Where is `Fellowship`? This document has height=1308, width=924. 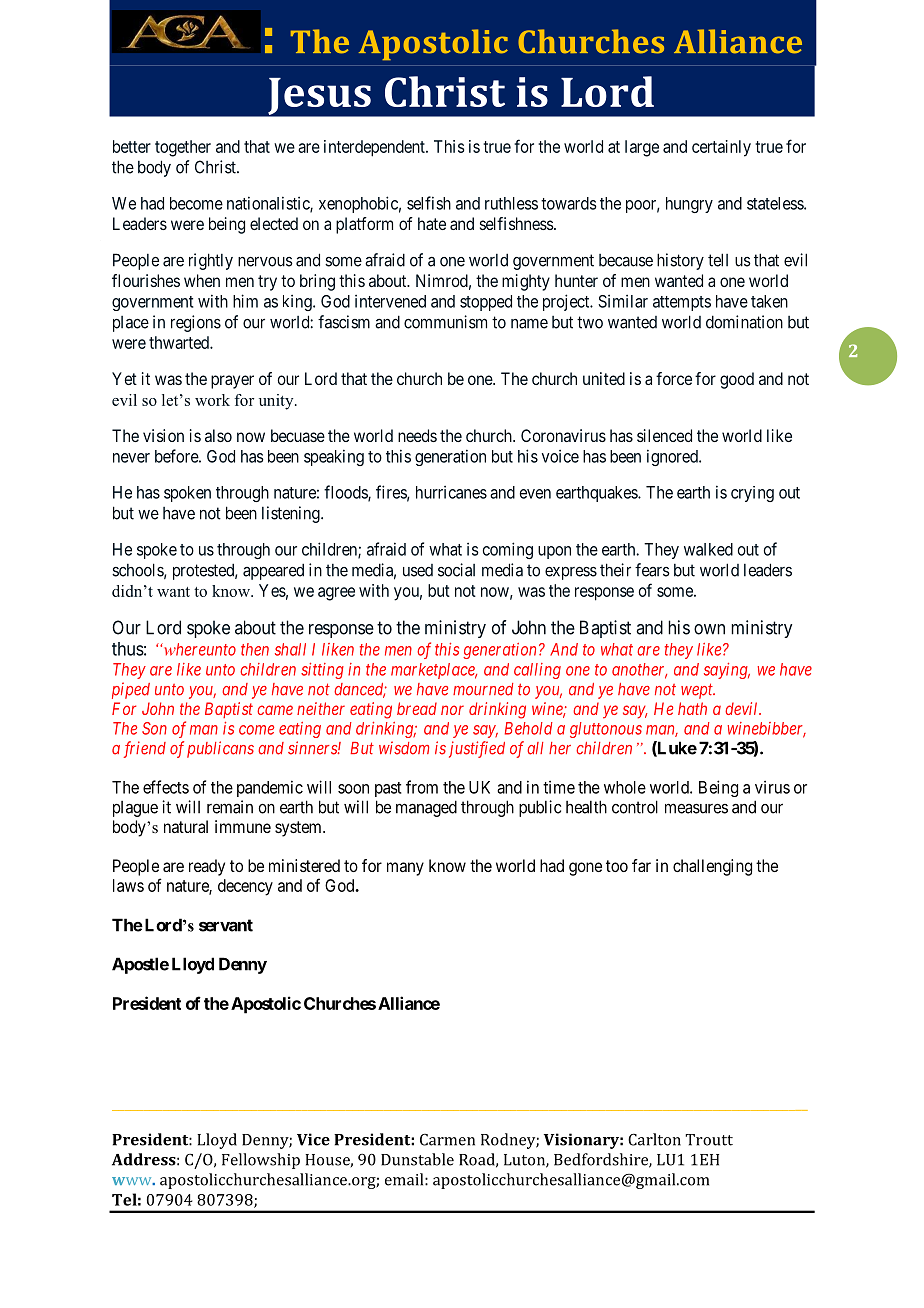 Fellowship is located at coordinates (261, 1161).
